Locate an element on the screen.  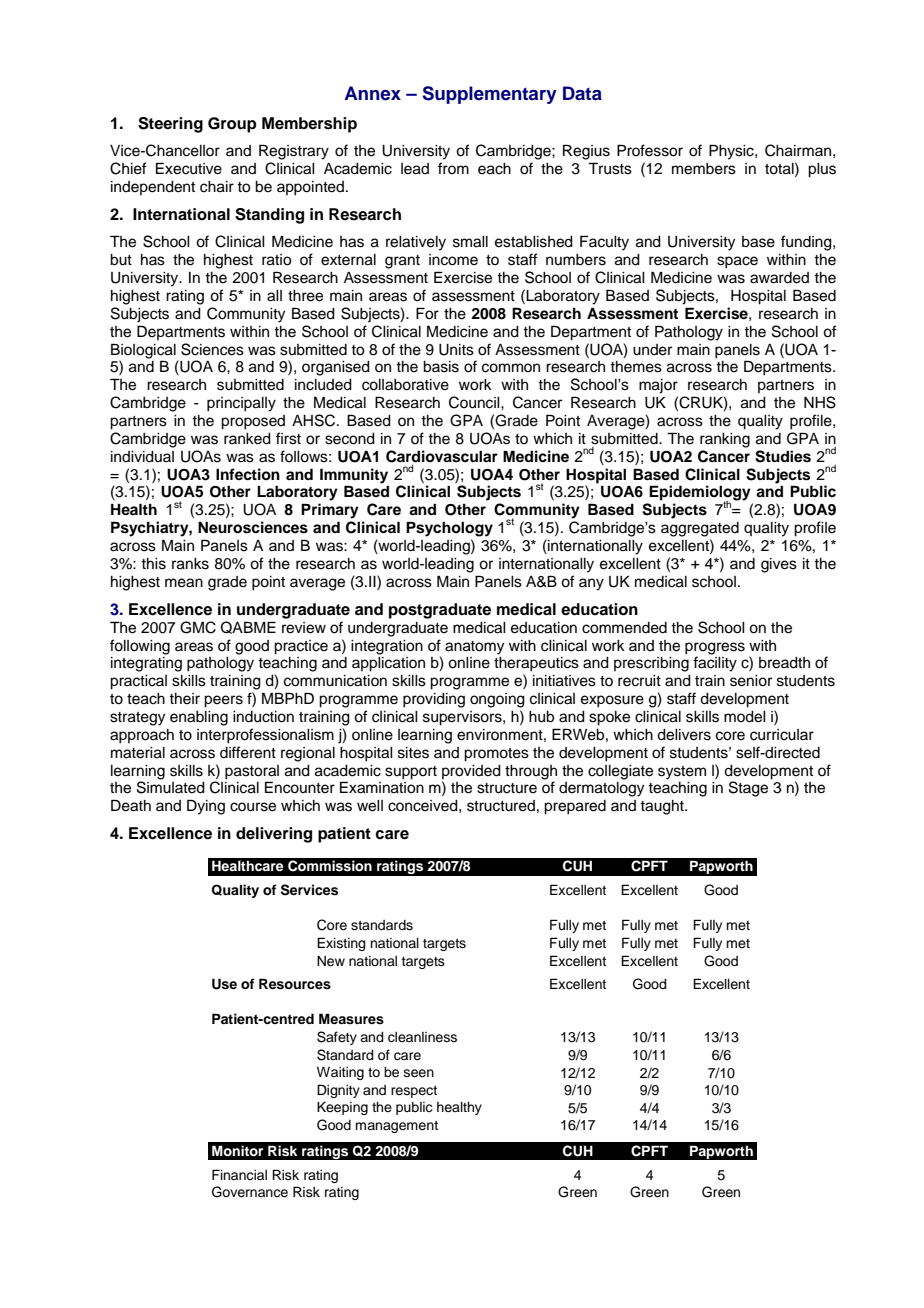
provided is located at coordinates (471, 772).
